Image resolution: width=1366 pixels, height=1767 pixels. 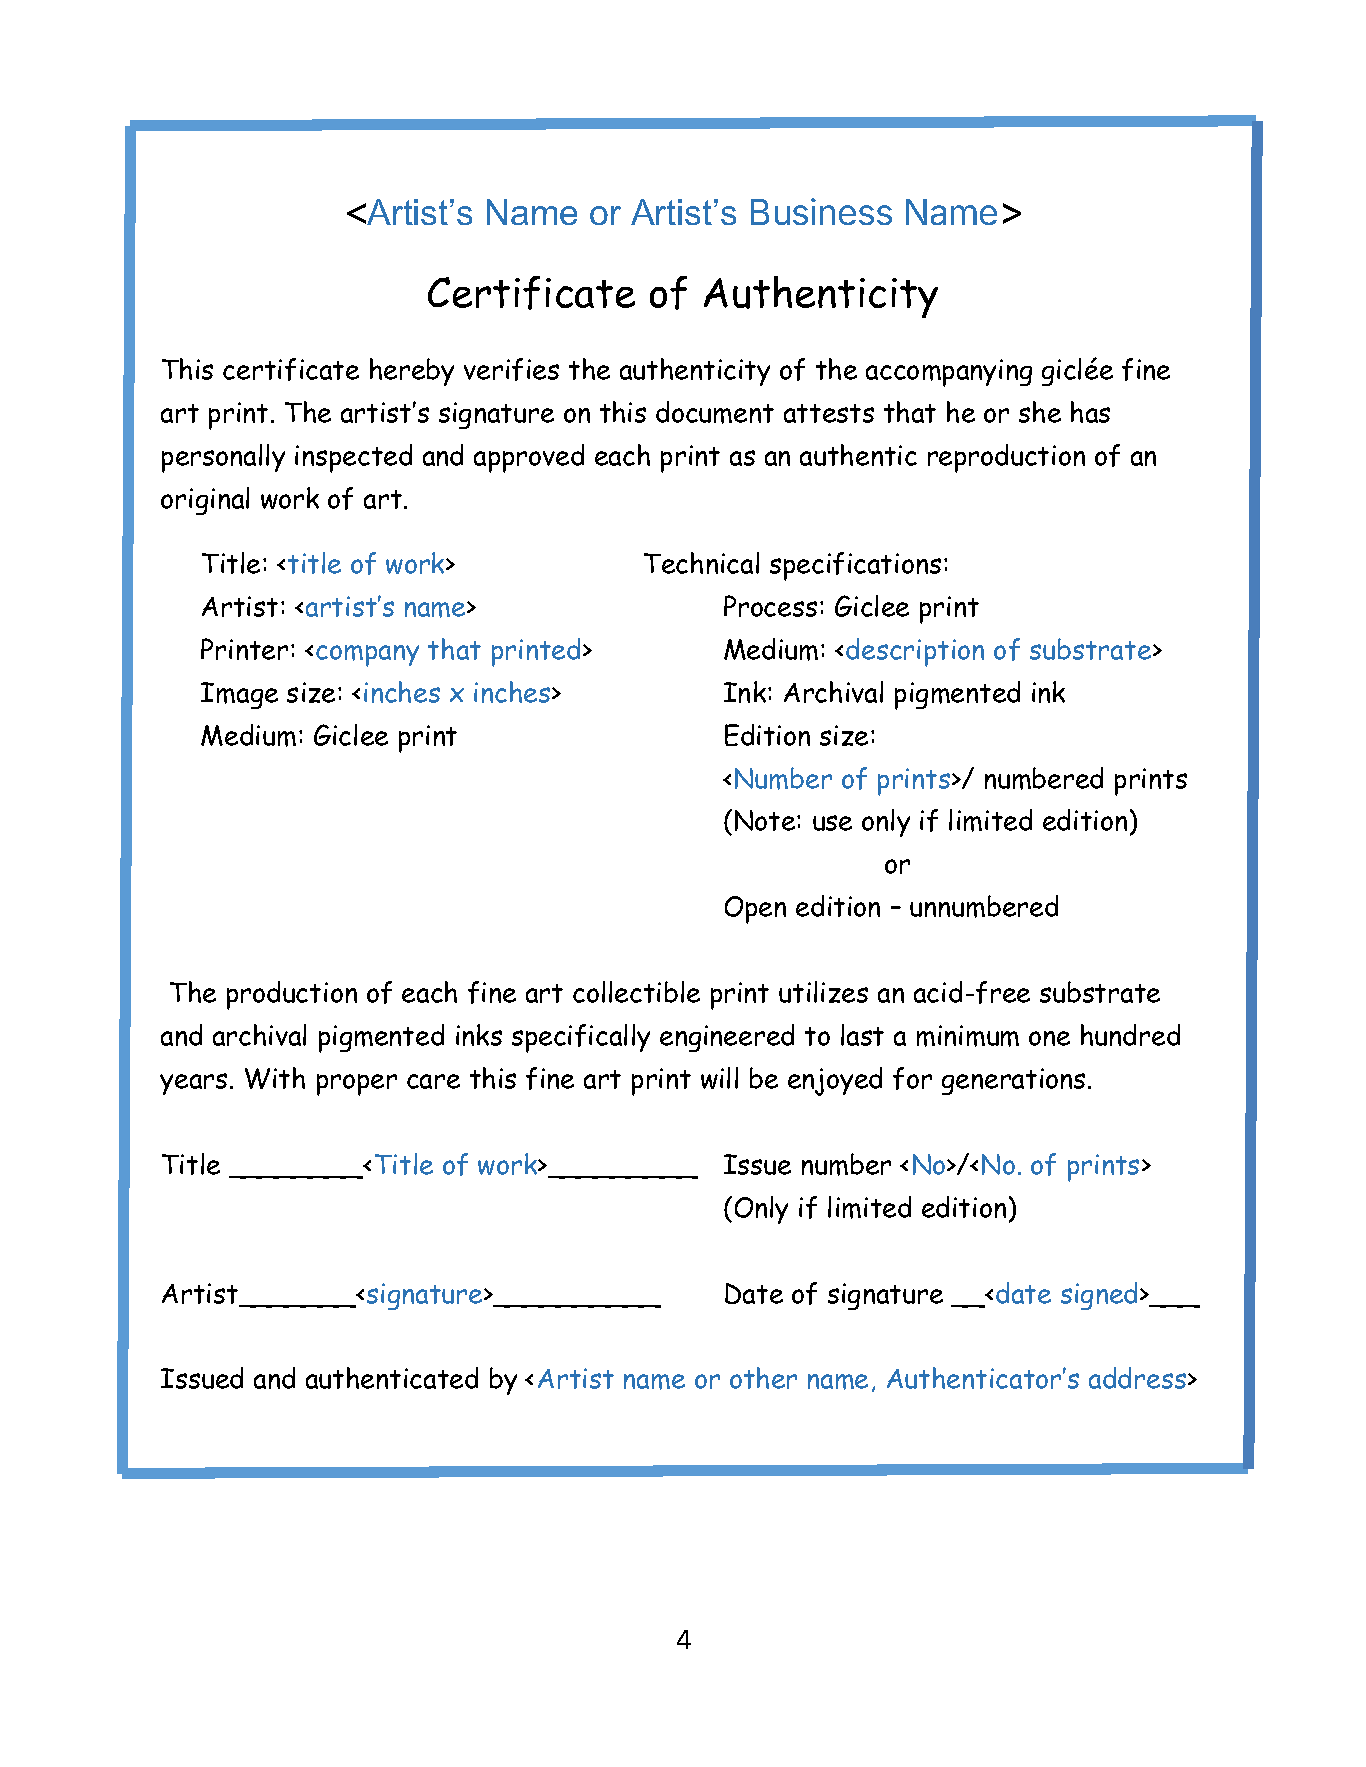 I want to click on use, so click(x=832, y=823).
